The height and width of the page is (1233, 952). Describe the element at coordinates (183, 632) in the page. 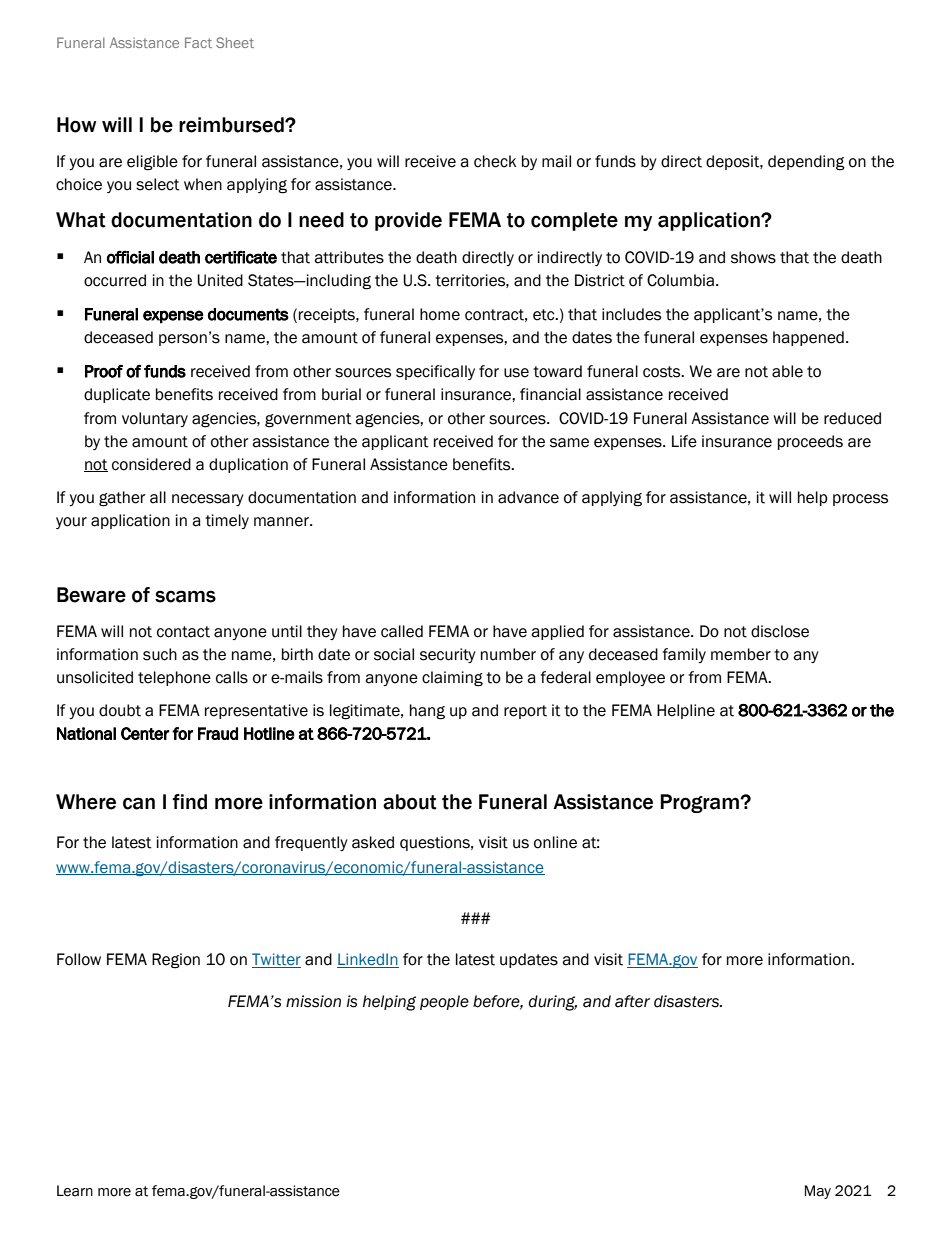

I see `contact` at that location.
